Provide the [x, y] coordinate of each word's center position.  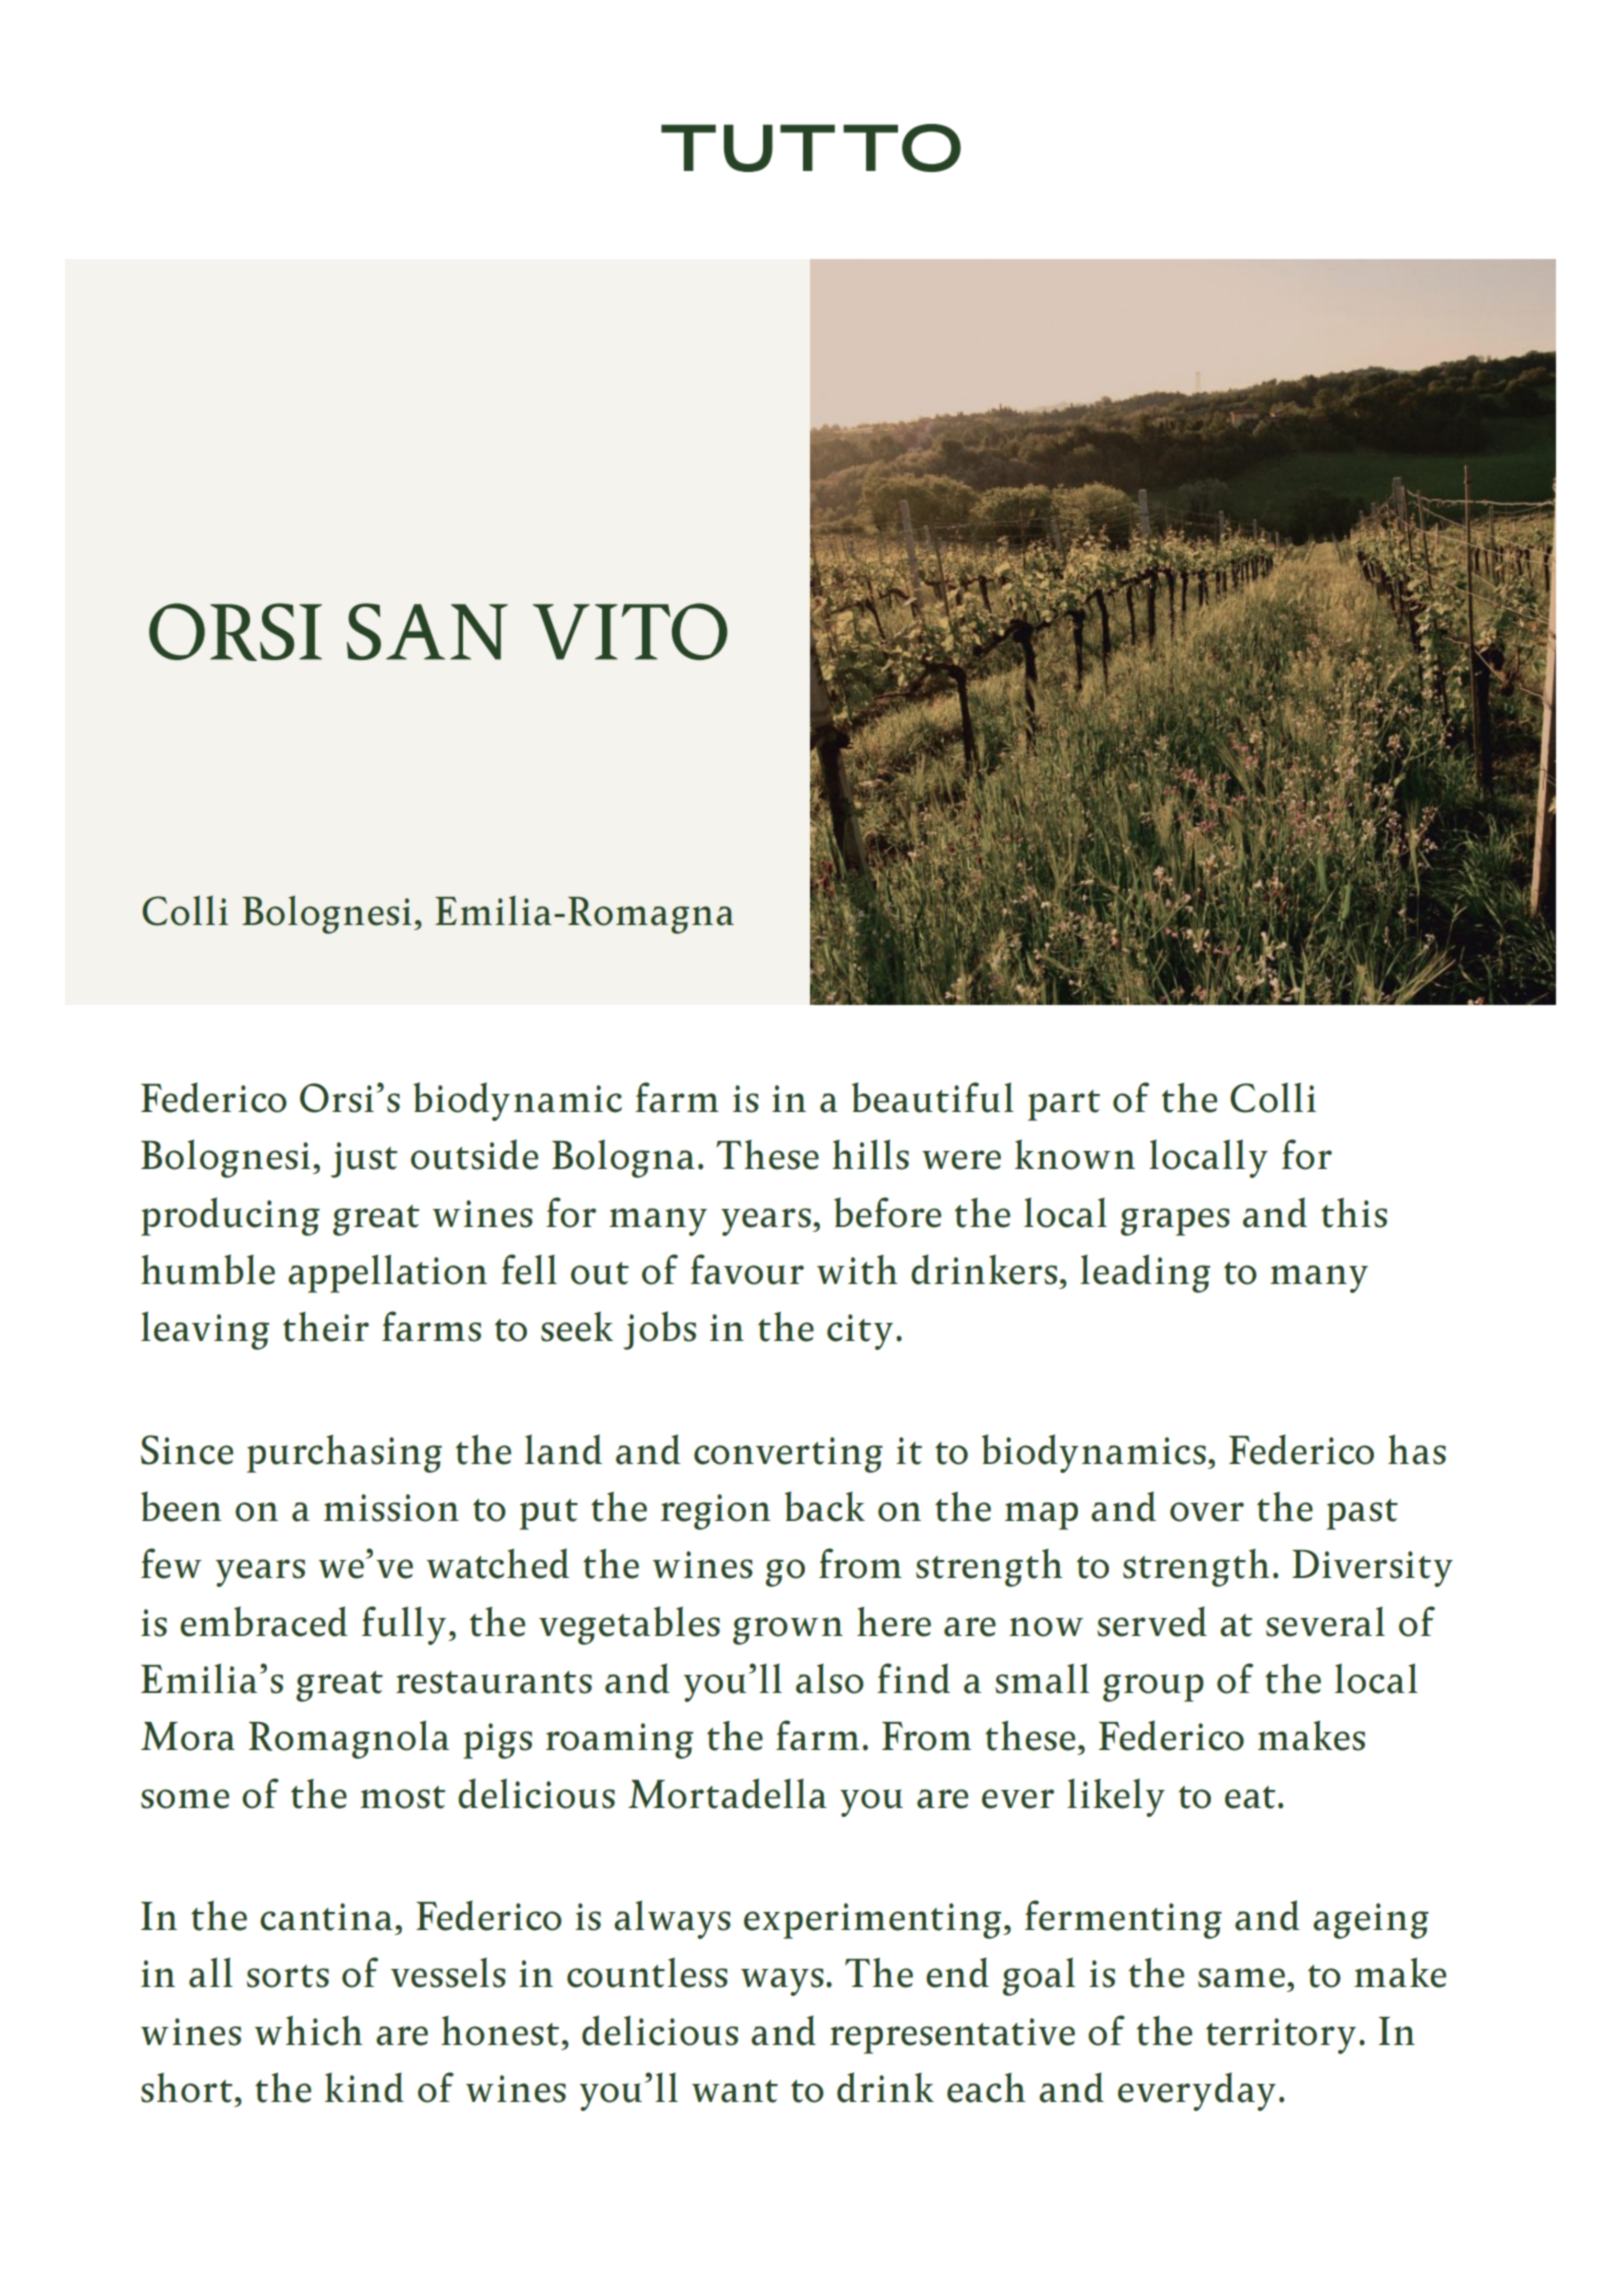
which [309, 2031]
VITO [630, 631]
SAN [427, 631]
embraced [264, 1621]
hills [870, 1154]
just [364, 1160]
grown [788, 1631]
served [1152, 1621]
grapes [1175, 1222]
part [1064, 1105]
